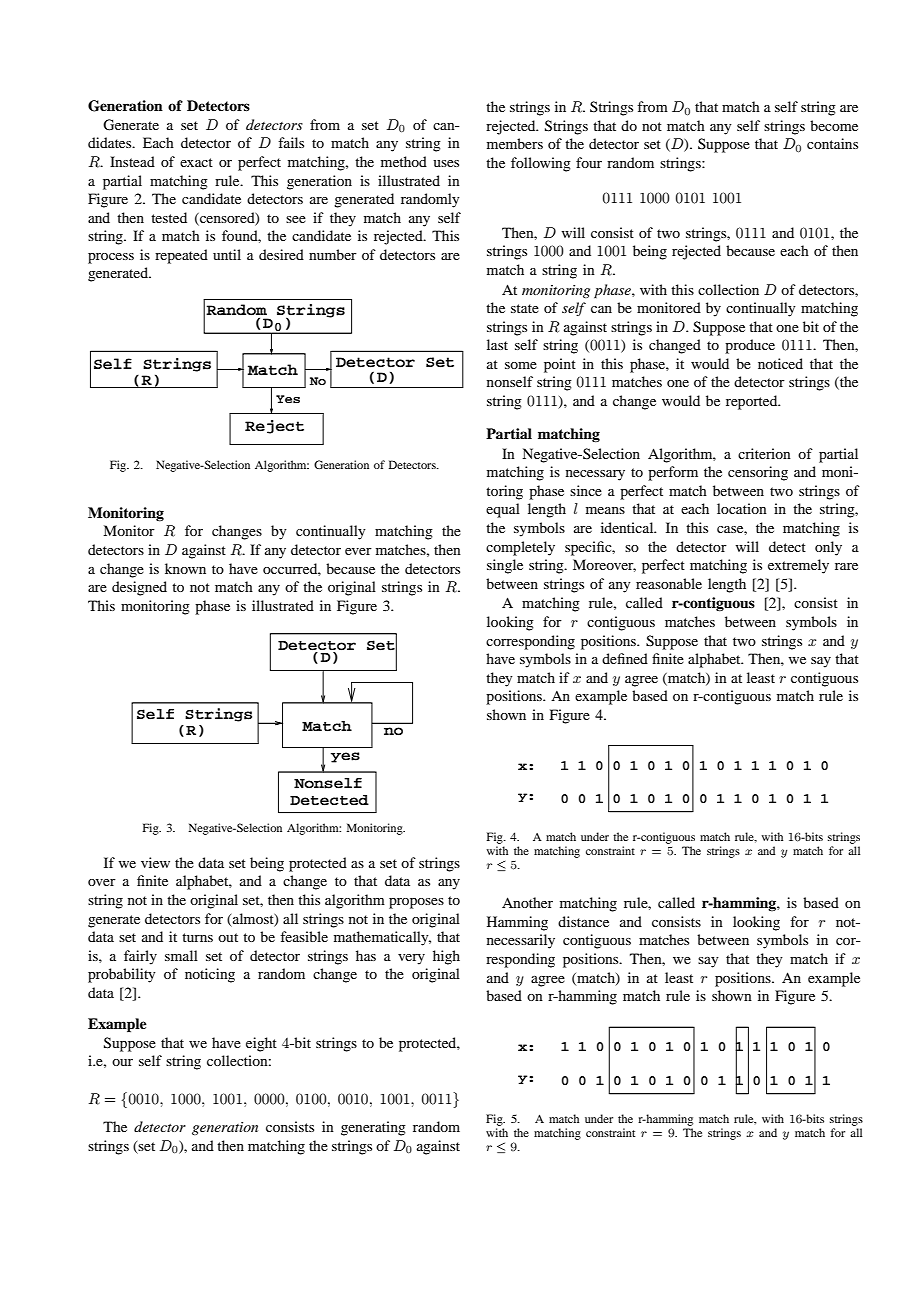 The image size is (924, 1308). What do you see at coordinates (139, 588) in the screenshot?
I see `designed` at bounding box center [139, 588].
